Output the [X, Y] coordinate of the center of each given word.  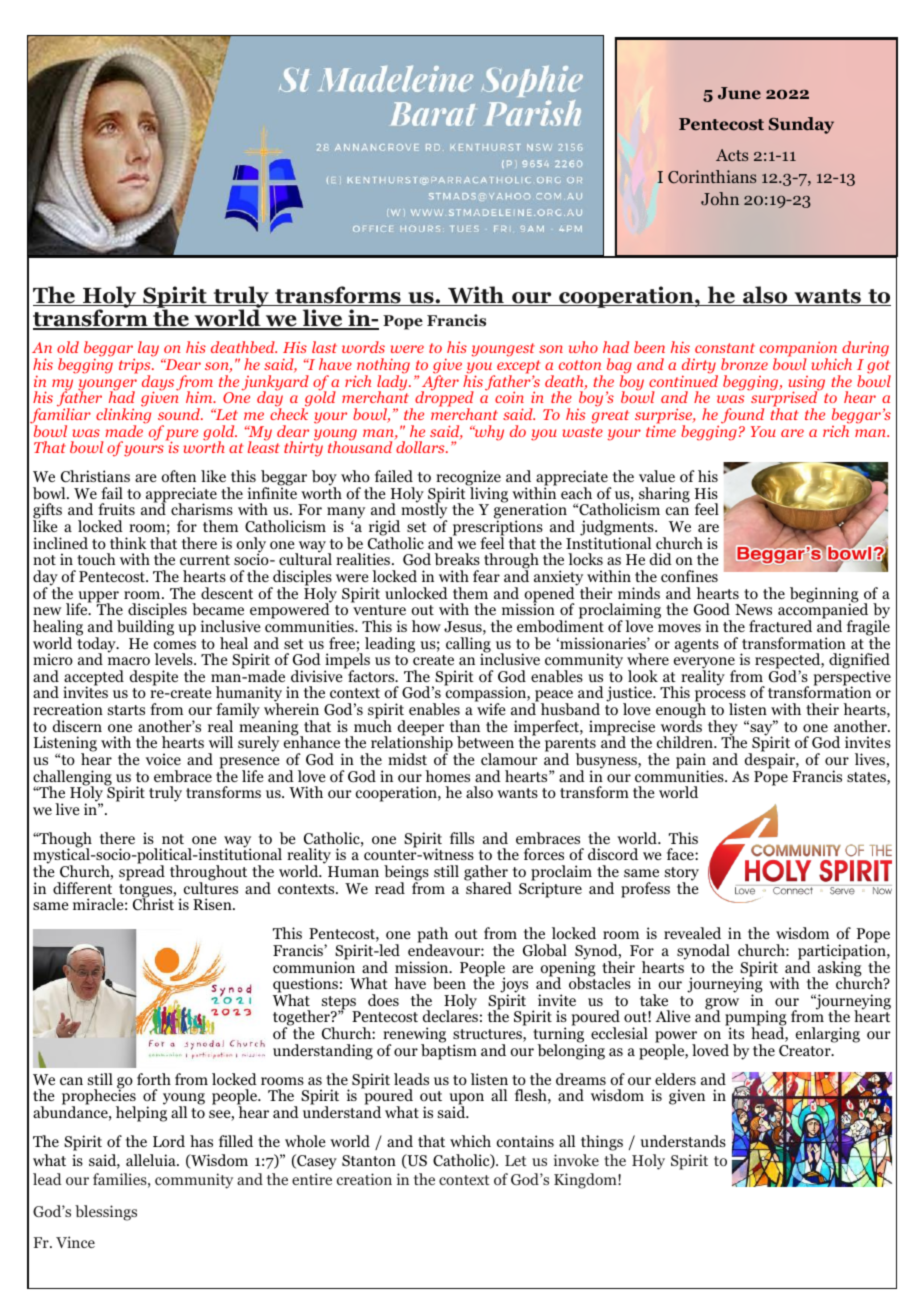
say [761, 730]
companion [798, 350]
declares [450, 1015]
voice [163, 759]
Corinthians [712, 176]
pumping [756, 1019]
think [128, 543]
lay [148, 349]
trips [136, 366]
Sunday [801, 125]
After [440, 383]
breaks [457, 559]
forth [154, 1079]
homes [447, 776]
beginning [824, 596]
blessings [106, 1213]
